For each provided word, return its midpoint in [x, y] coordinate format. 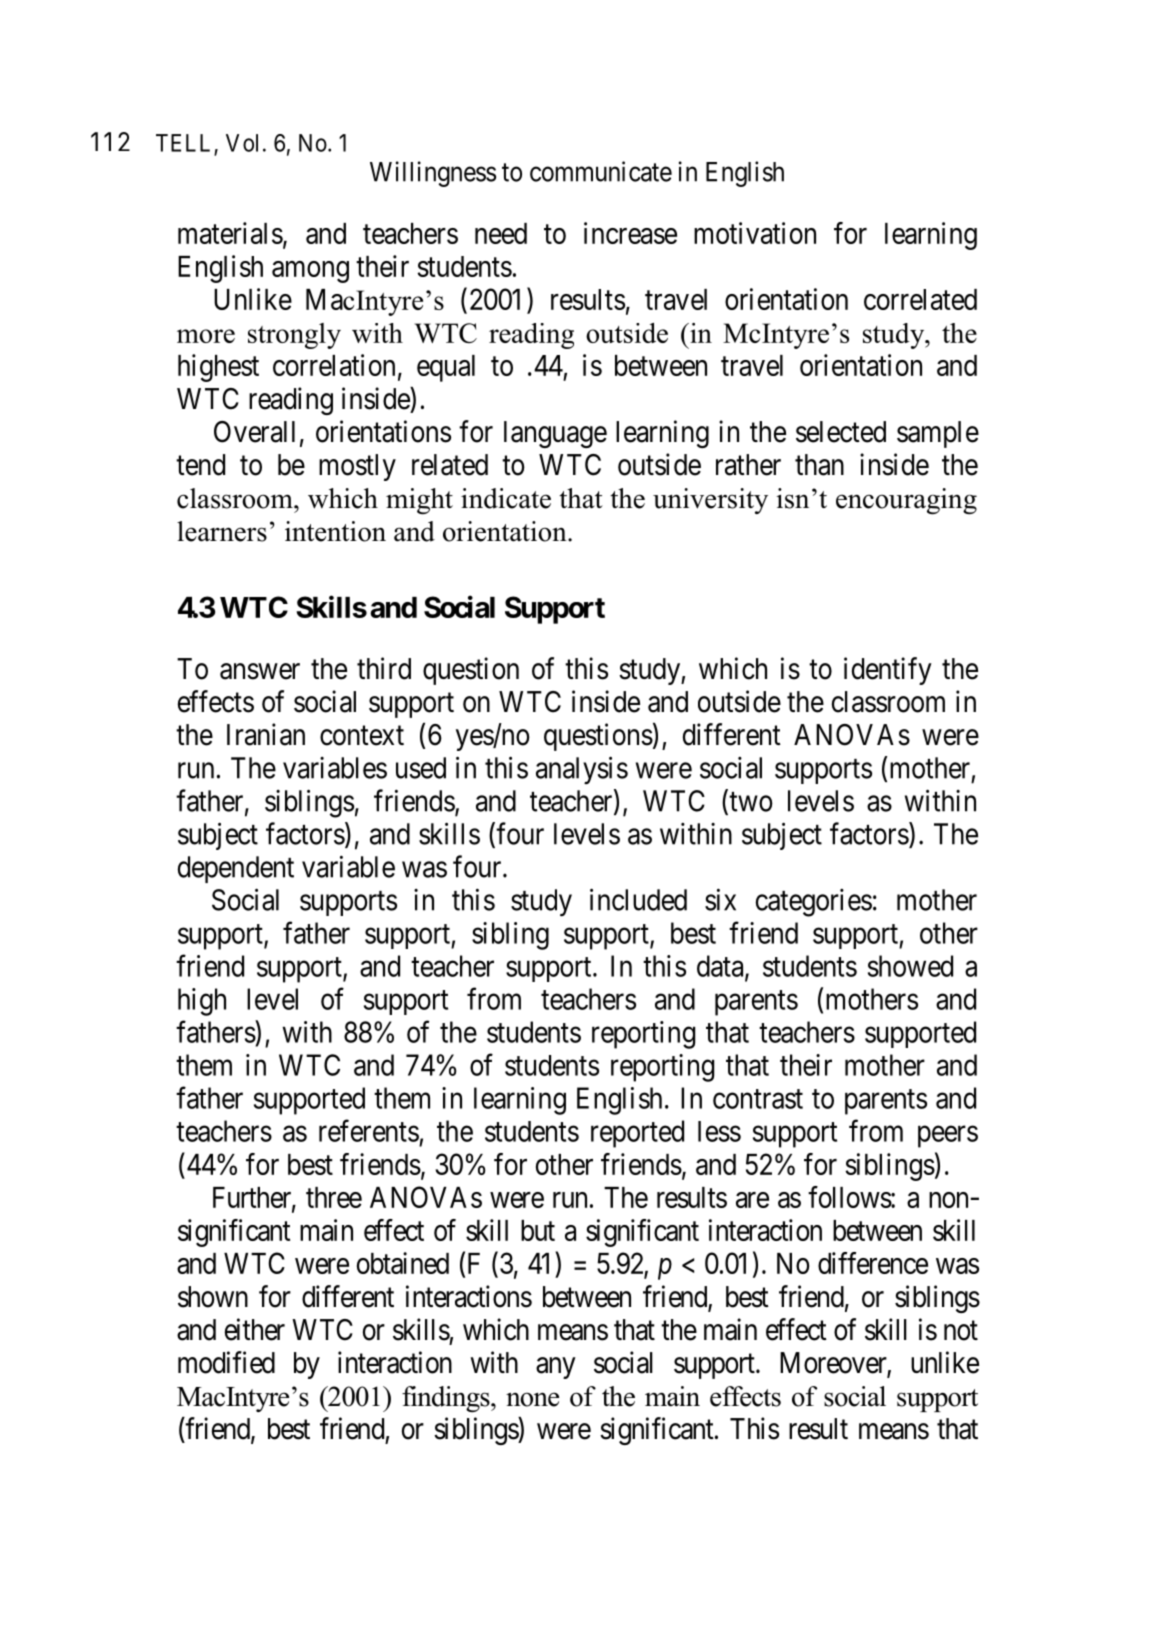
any [556, 1368]
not [961, 1331]
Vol [242, 143]
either [255, 1329]
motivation [755, 233]
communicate [601, 171]
